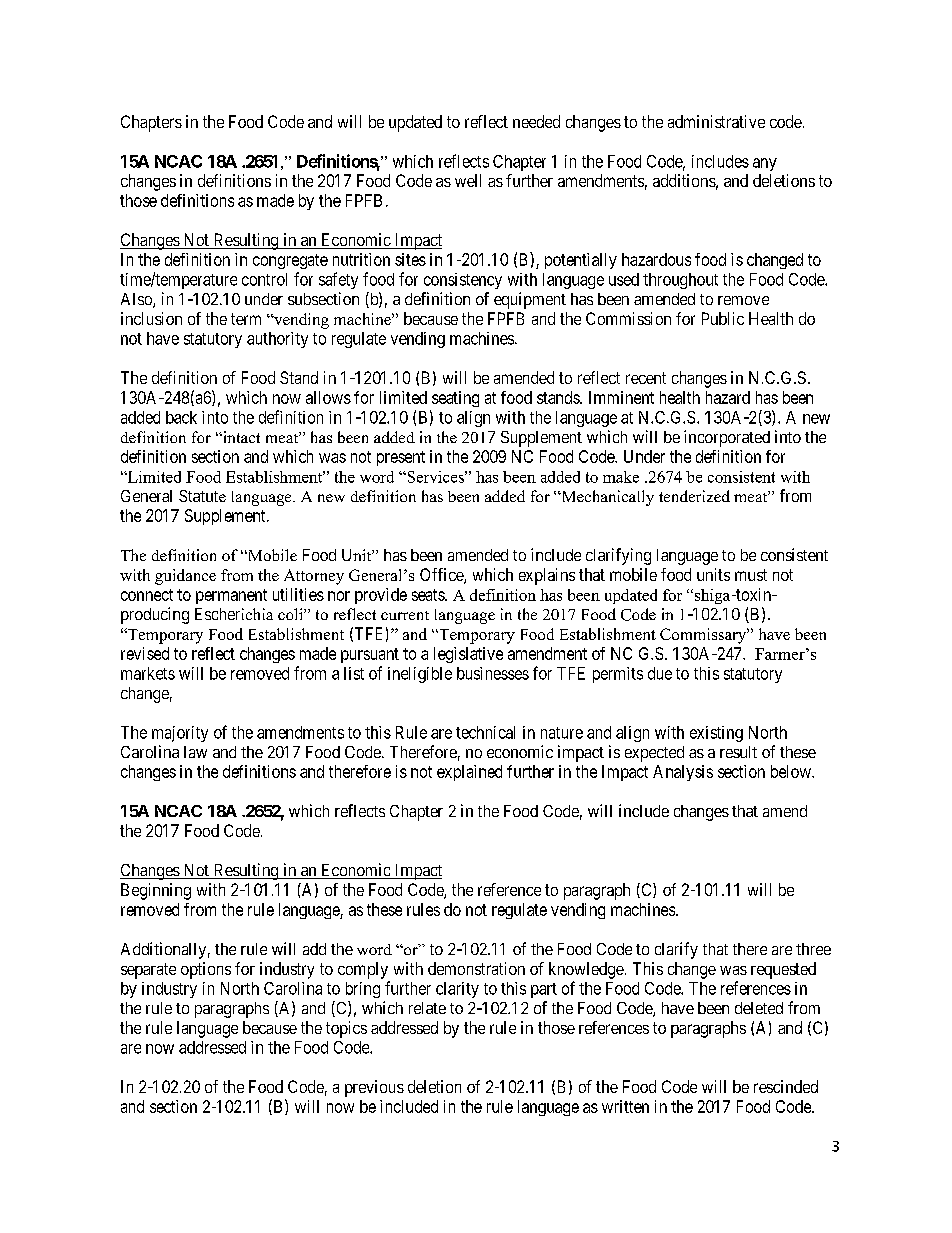 This screenshot has height=1233, width=952. Describe the element at coordinates (727, 438) in the screenshot. I see `incorporated` at that location.
